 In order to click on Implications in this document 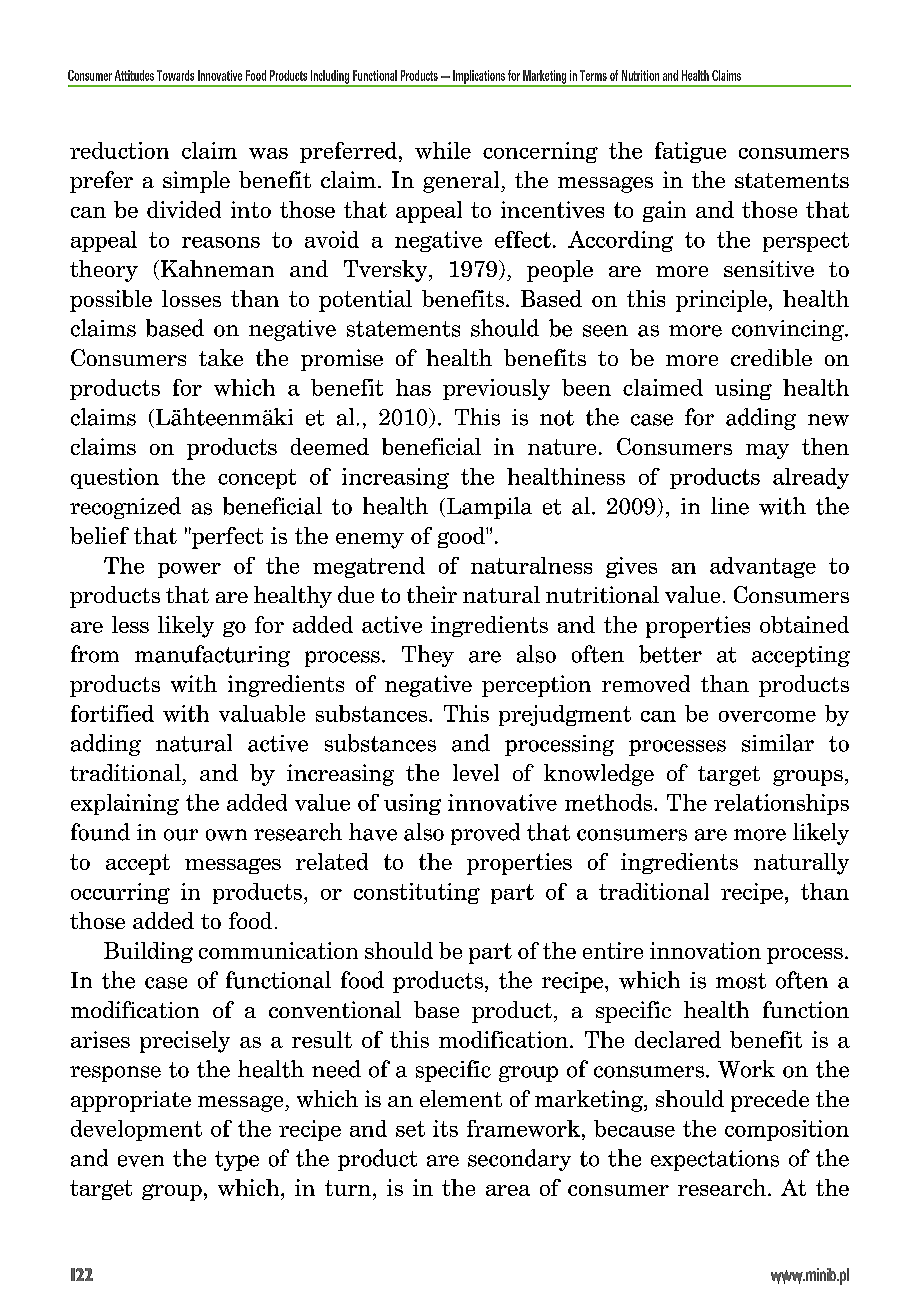, I will do `click(479, 78)`.
